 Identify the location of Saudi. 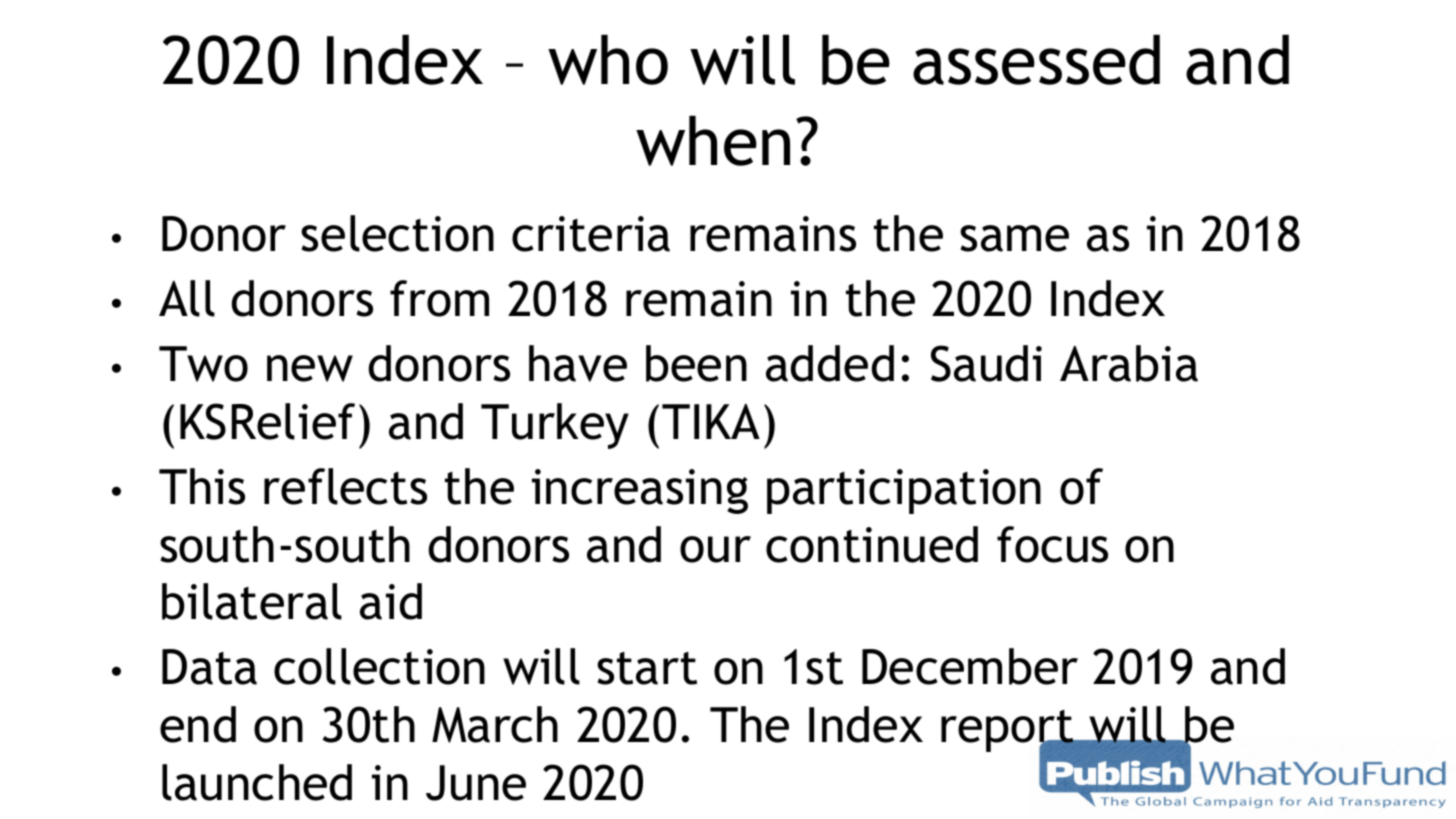
(986, 363).
